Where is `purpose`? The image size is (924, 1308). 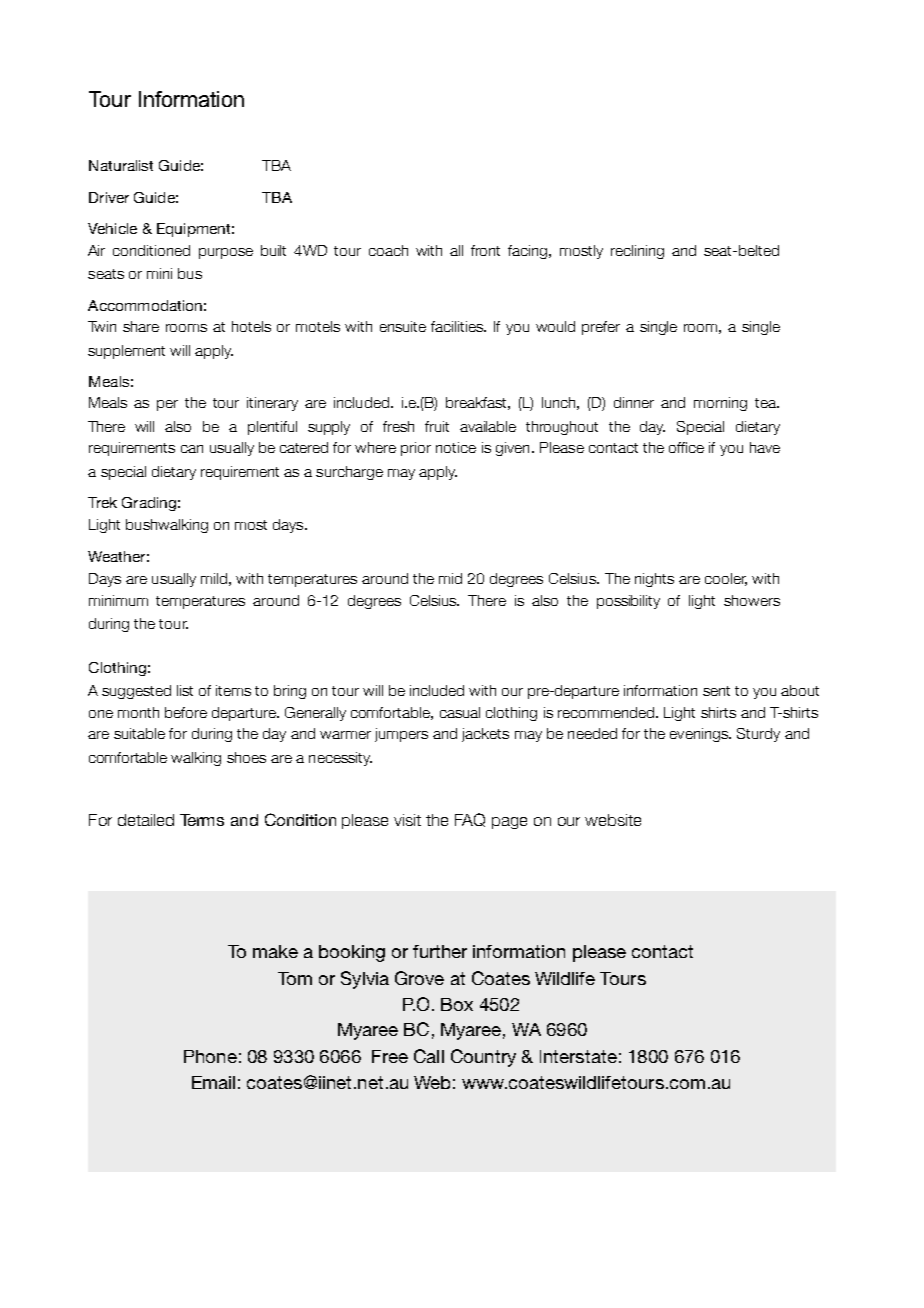
purpose is located at coordinates (226, 253).
